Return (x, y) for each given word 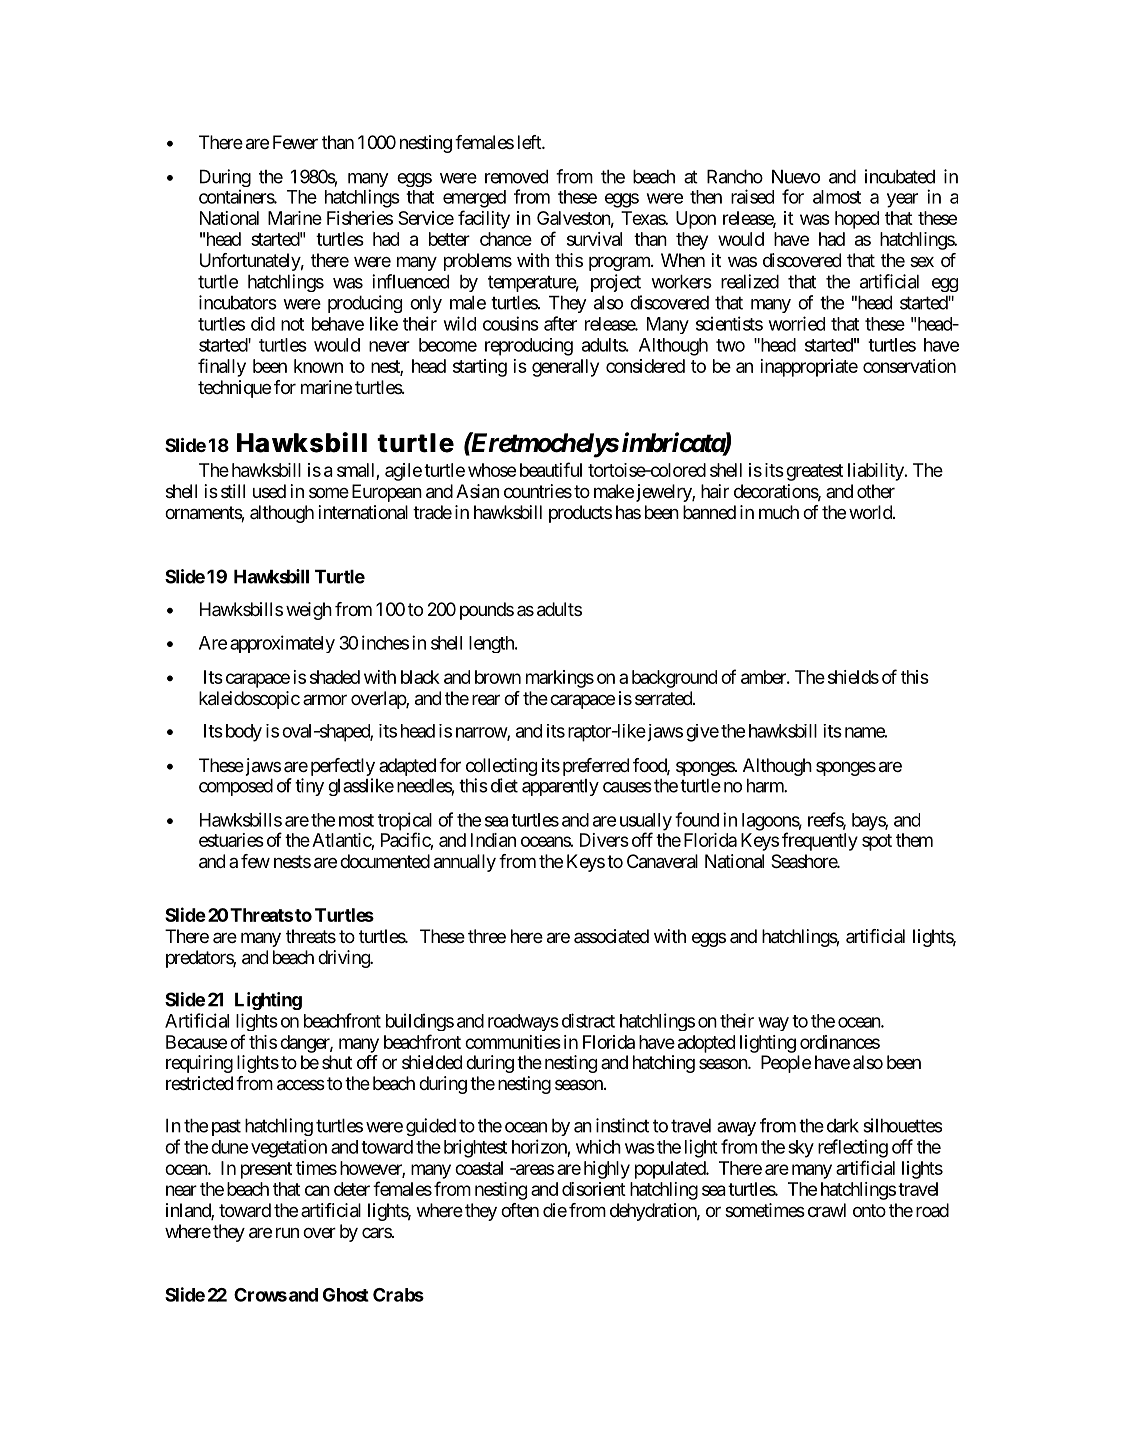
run (287, 1232)
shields (853, 677)
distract (588, 1020)
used (269, 491)
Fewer (295, 142)
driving (344, 959)
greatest (814, 472)
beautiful (551, 469)
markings (560, 679)
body (242, 733)
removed (516, 176)
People (786, 1064)
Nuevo (796, 176)
